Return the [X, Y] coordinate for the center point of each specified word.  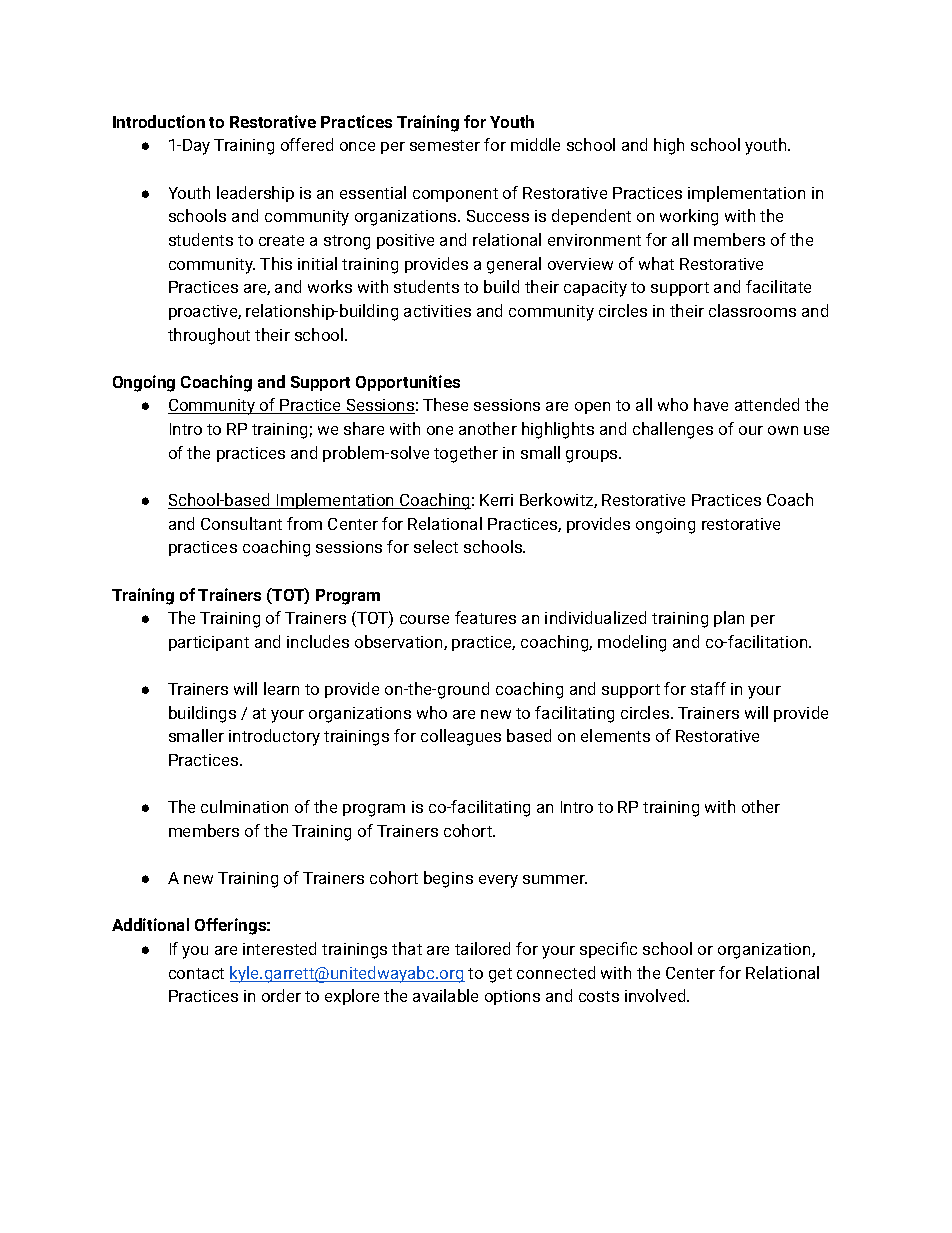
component [455, 195]
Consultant [241, 523]
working [689, 217]
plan [729, 619]
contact [196, 973]
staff [708, 688]
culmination [244, 806]
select [436, 546]
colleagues [461, 737]
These [445, 404]
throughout [209, 336]
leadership [255, 194]
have [711, 404]
